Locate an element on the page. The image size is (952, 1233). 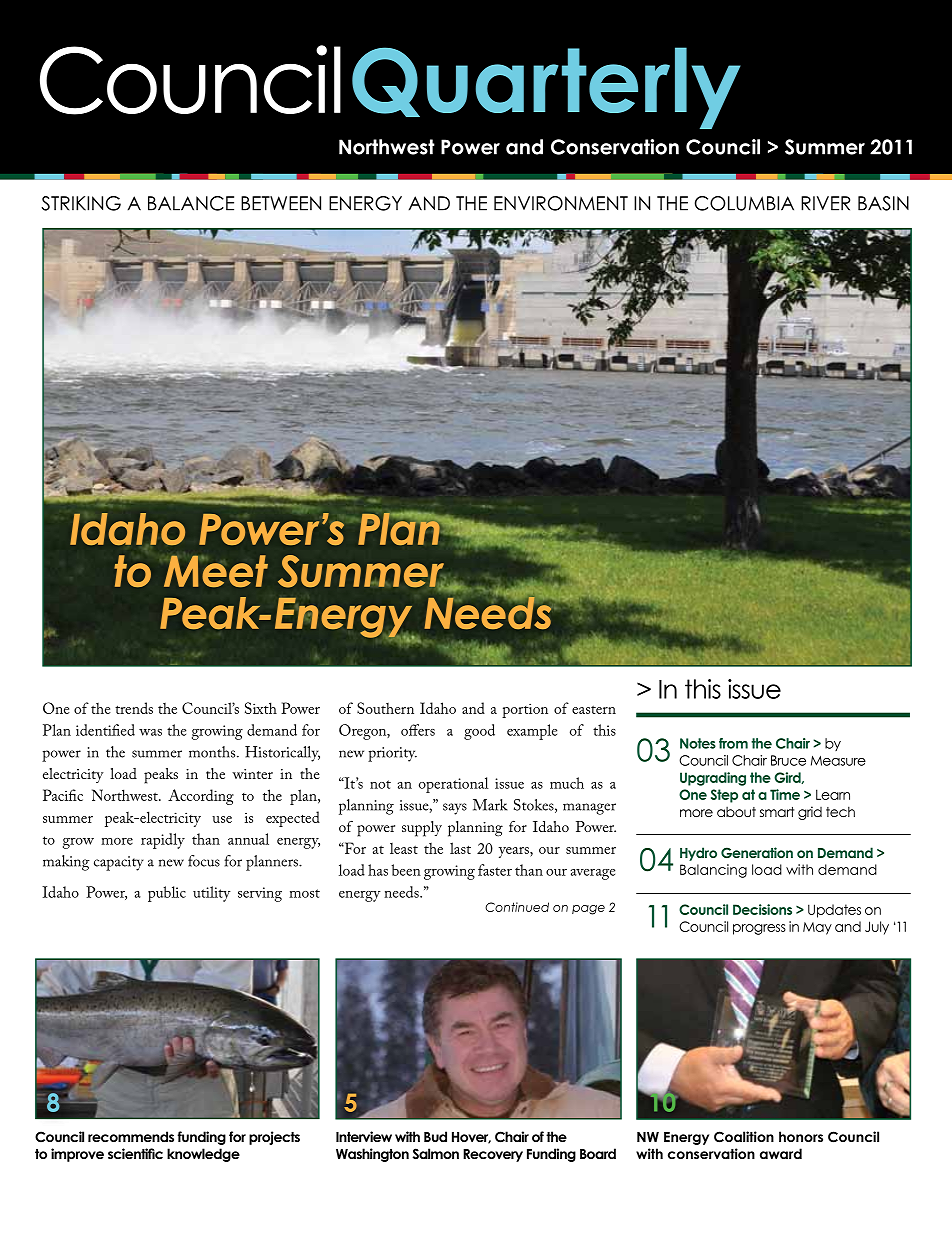
Continued is located at coordinates (517, 907).
